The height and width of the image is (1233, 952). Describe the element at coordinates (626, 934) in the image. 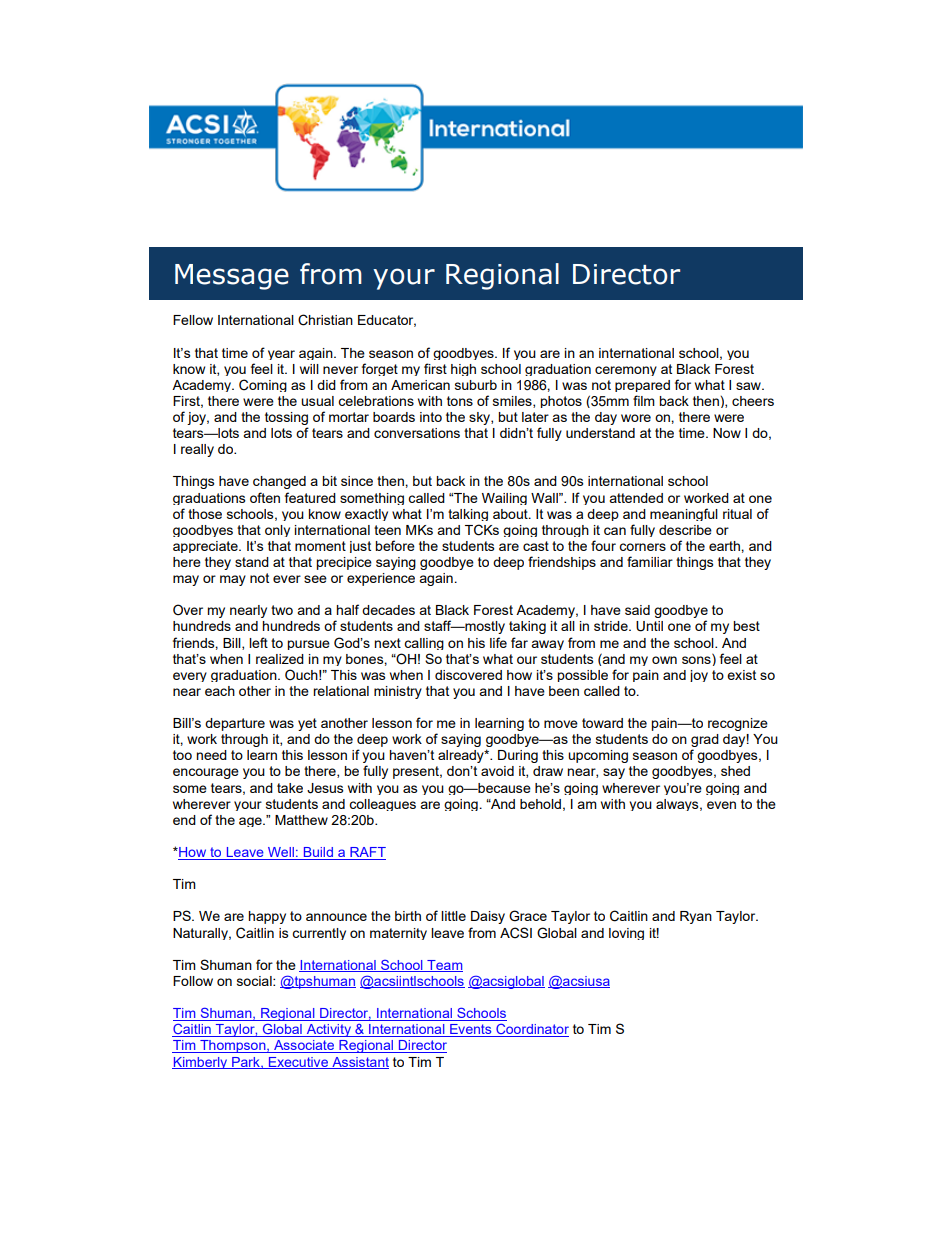

I see `loving` at that location.
